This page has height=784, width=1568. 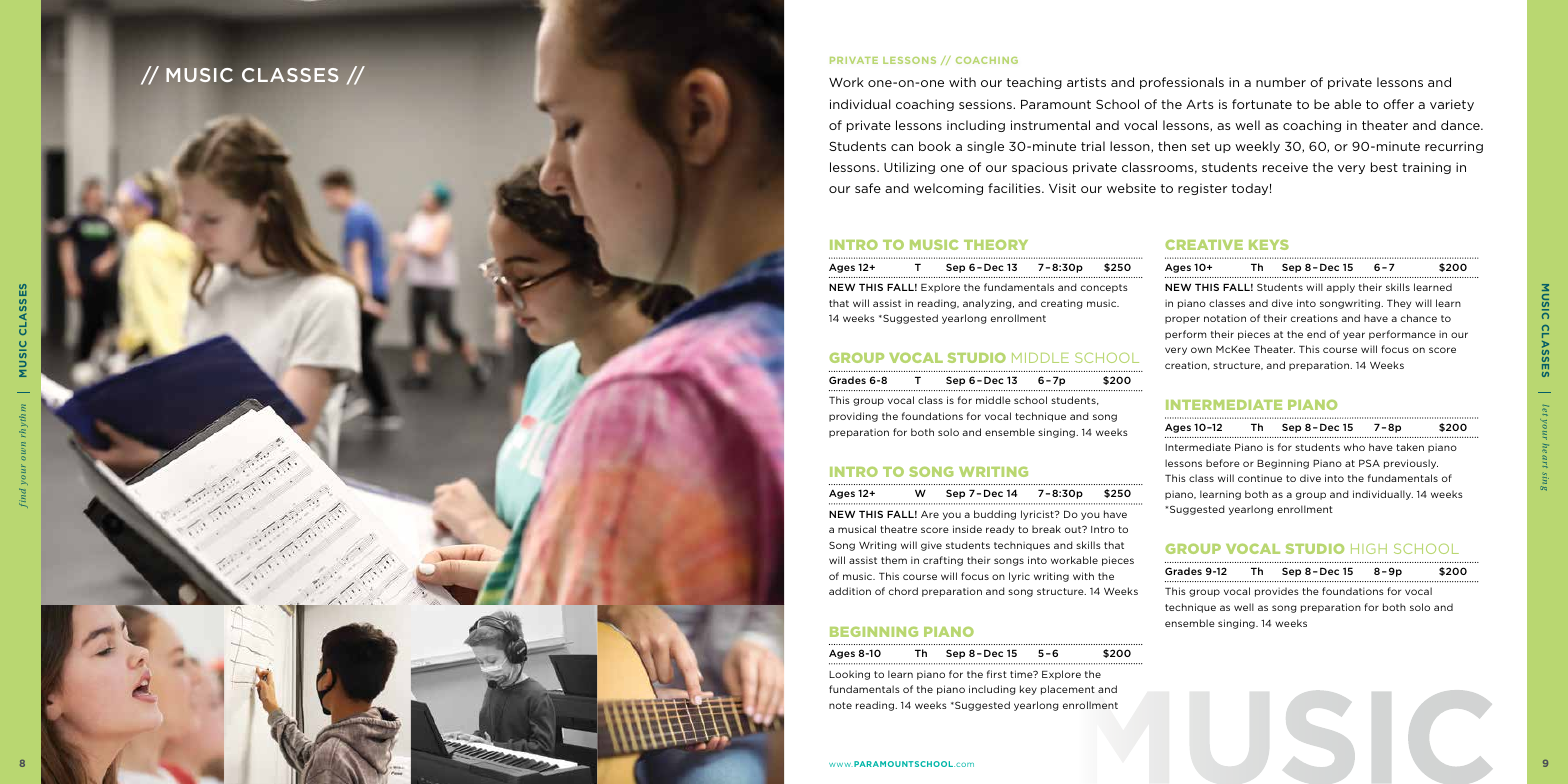 What do you see at coordinates (930, 514) in the page?
I see `Are` at bounding box center [930, 514].
